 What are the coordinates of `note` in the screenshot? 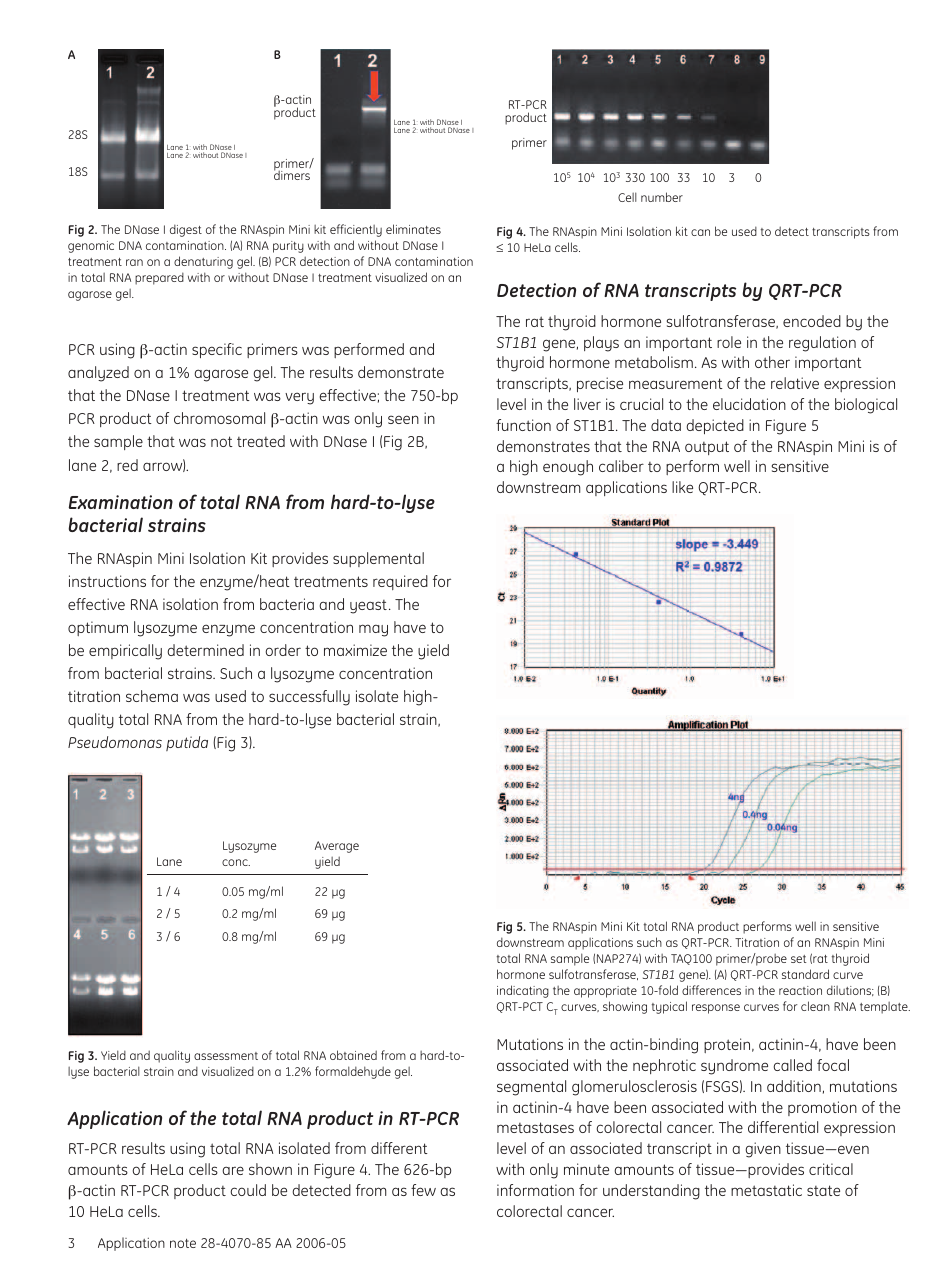 It's located at (183, 1243).
